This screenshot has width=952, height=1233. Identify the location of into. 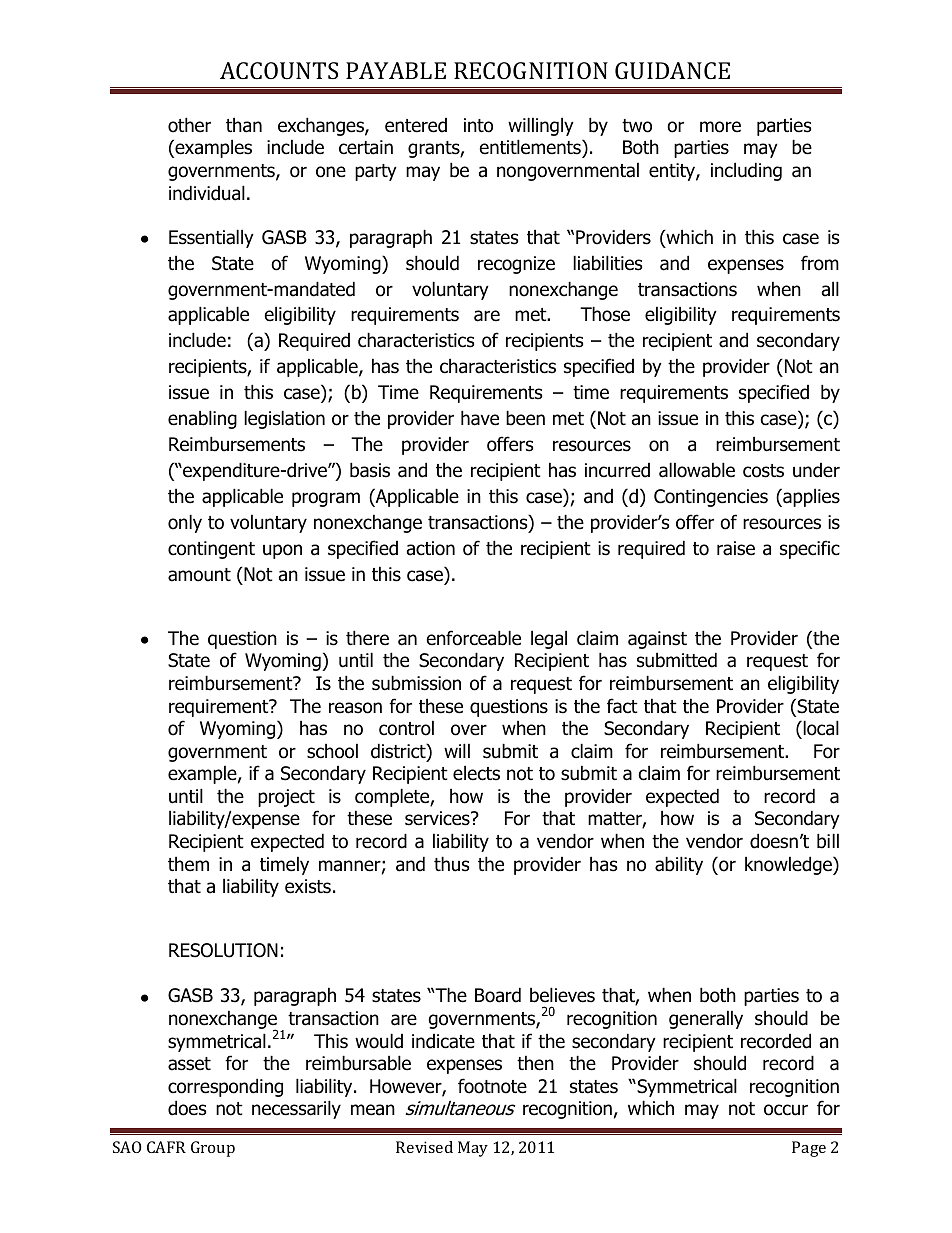
(478, 125).
